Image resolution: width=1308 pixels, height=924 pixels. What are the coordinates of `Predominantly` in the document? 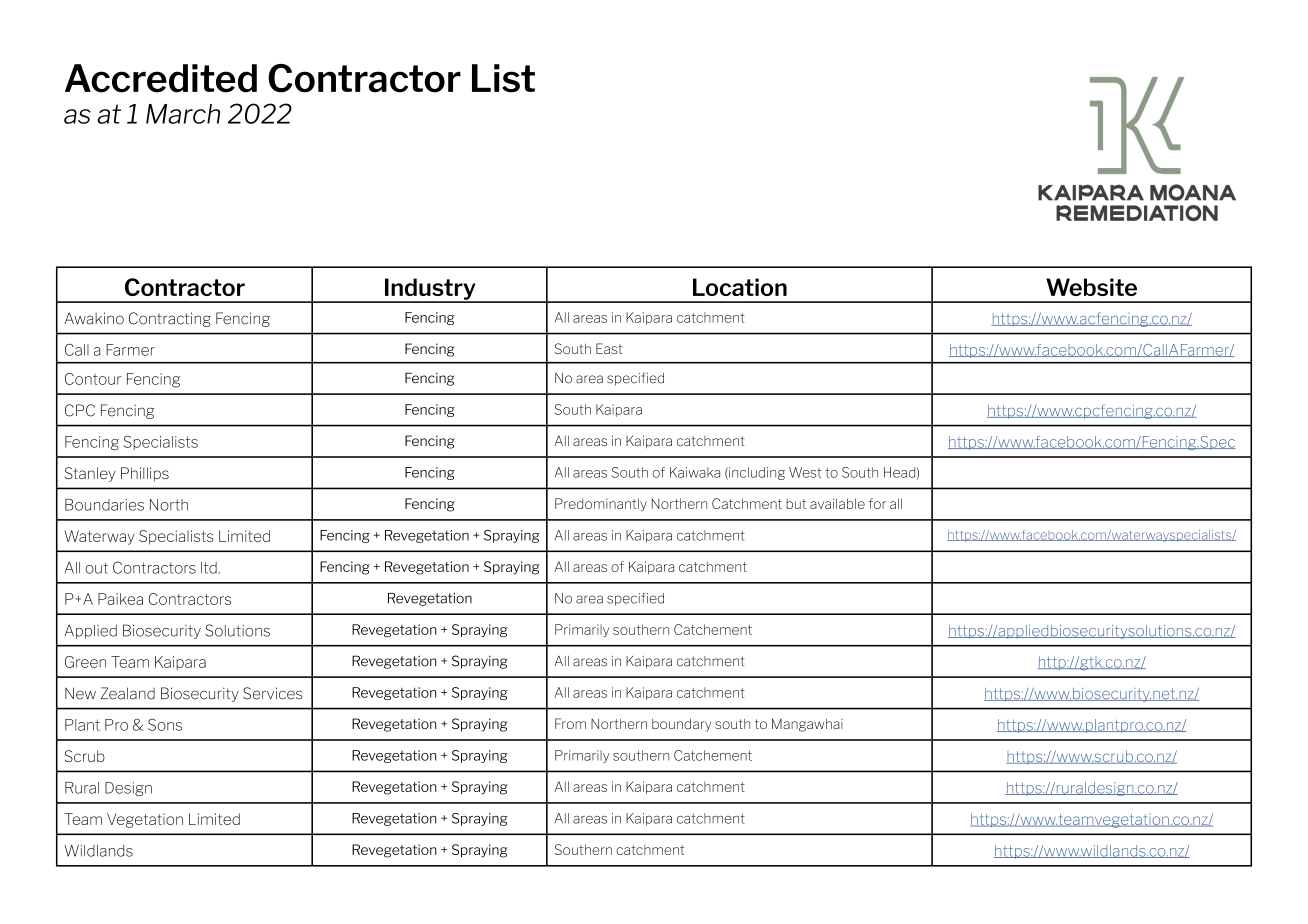 It's located at (601, 504).
